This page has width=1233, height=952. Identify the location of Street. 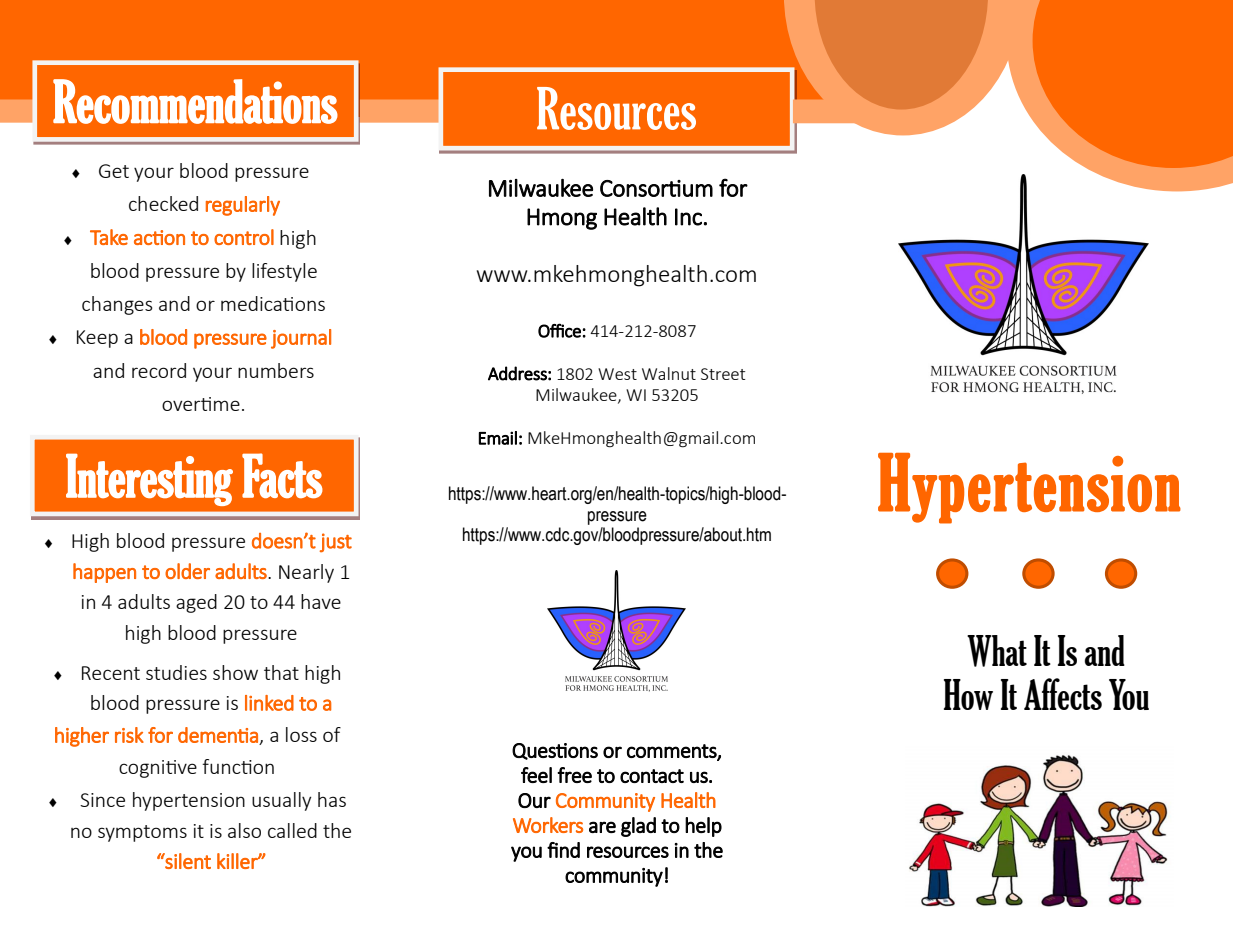
(723, 374).
